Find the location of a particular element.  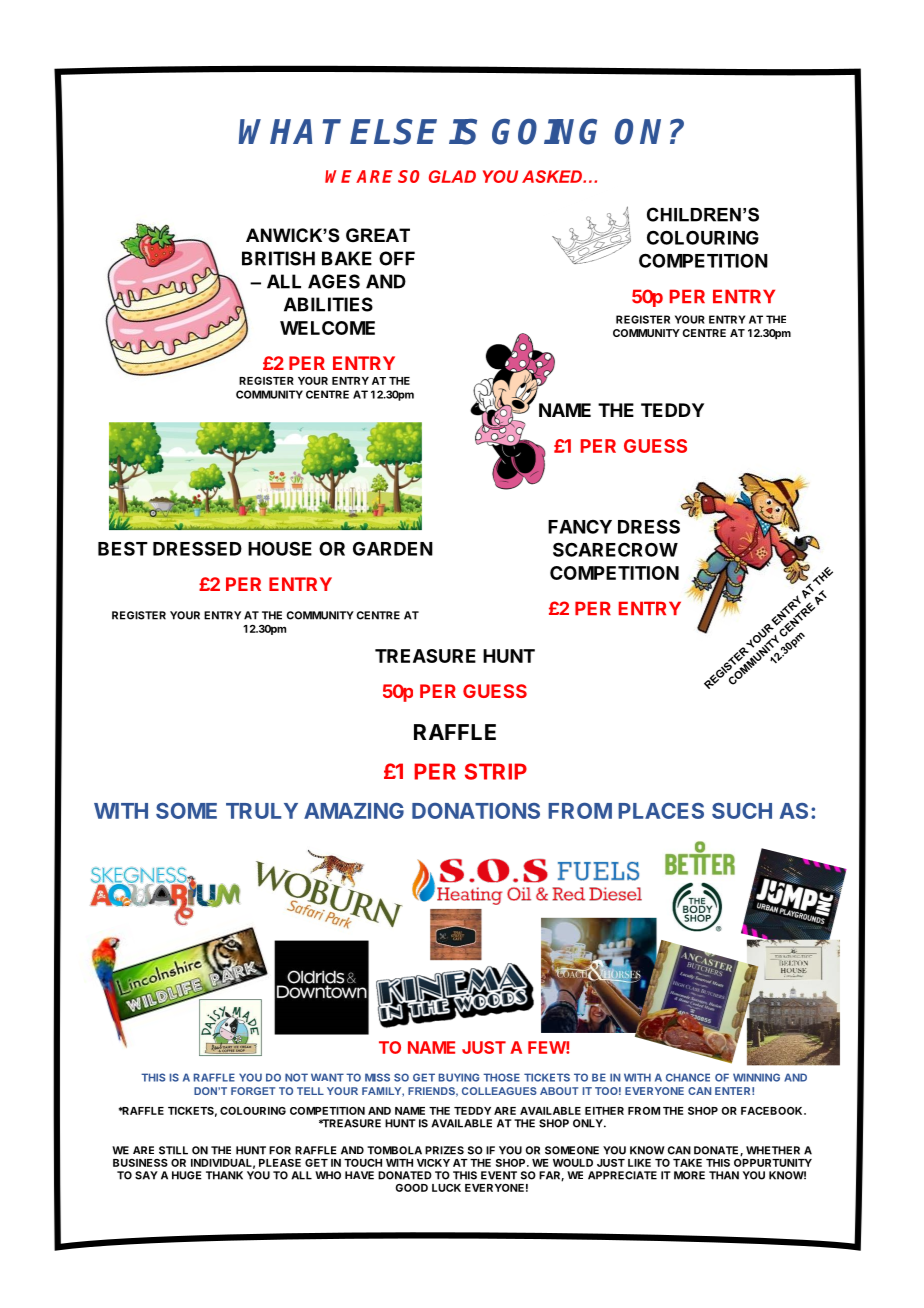

FANCY is located at coordinates (580, 527).
